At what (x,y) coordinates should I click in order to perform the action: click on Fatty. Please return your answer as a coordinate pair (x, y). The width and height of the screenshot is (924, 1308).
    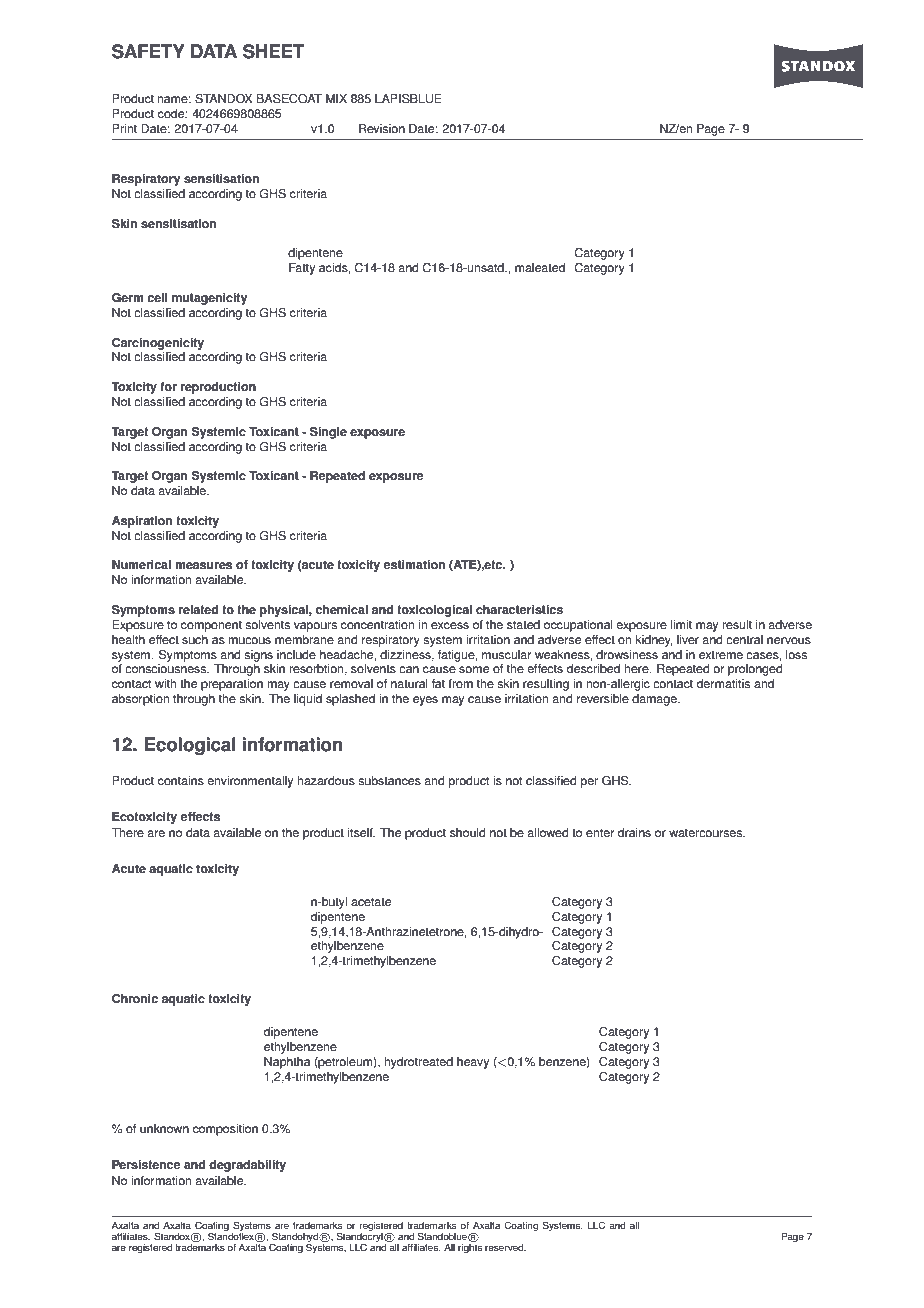
    Looking at the image, I should click on (302, 269).
